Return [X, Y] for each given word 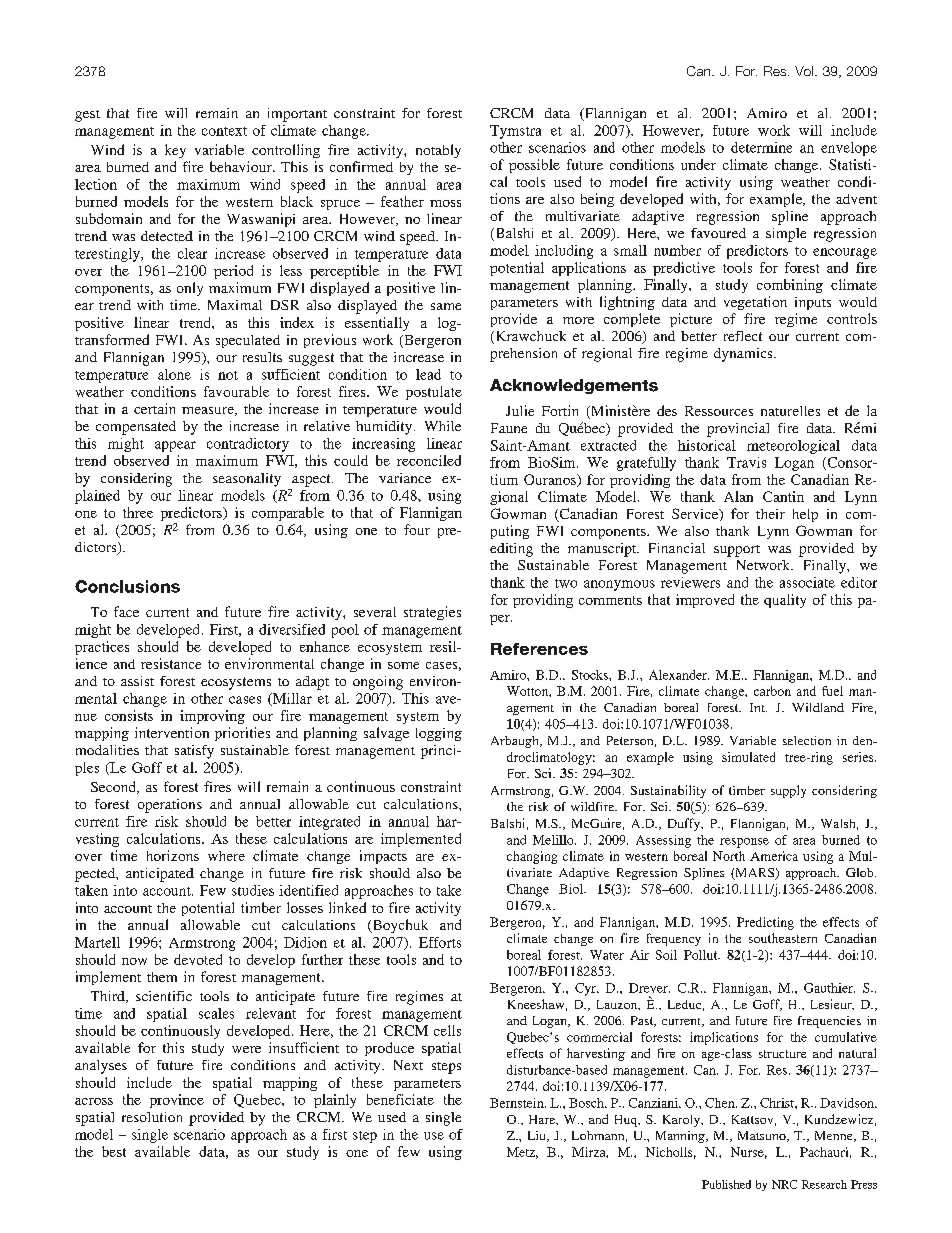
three [138, 512]
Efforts [440, 942]
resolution [152, 1117]
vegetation [755, 303]
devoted [198, 959]
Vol [804, 71]
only [190, 289]
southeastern [783, 938]
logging [439, 734]
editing [511, 550]
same [446, 306]
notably [438, 151]
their [770, 514]
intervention [172, 732]
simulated [748, 757]
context [224, 131]
